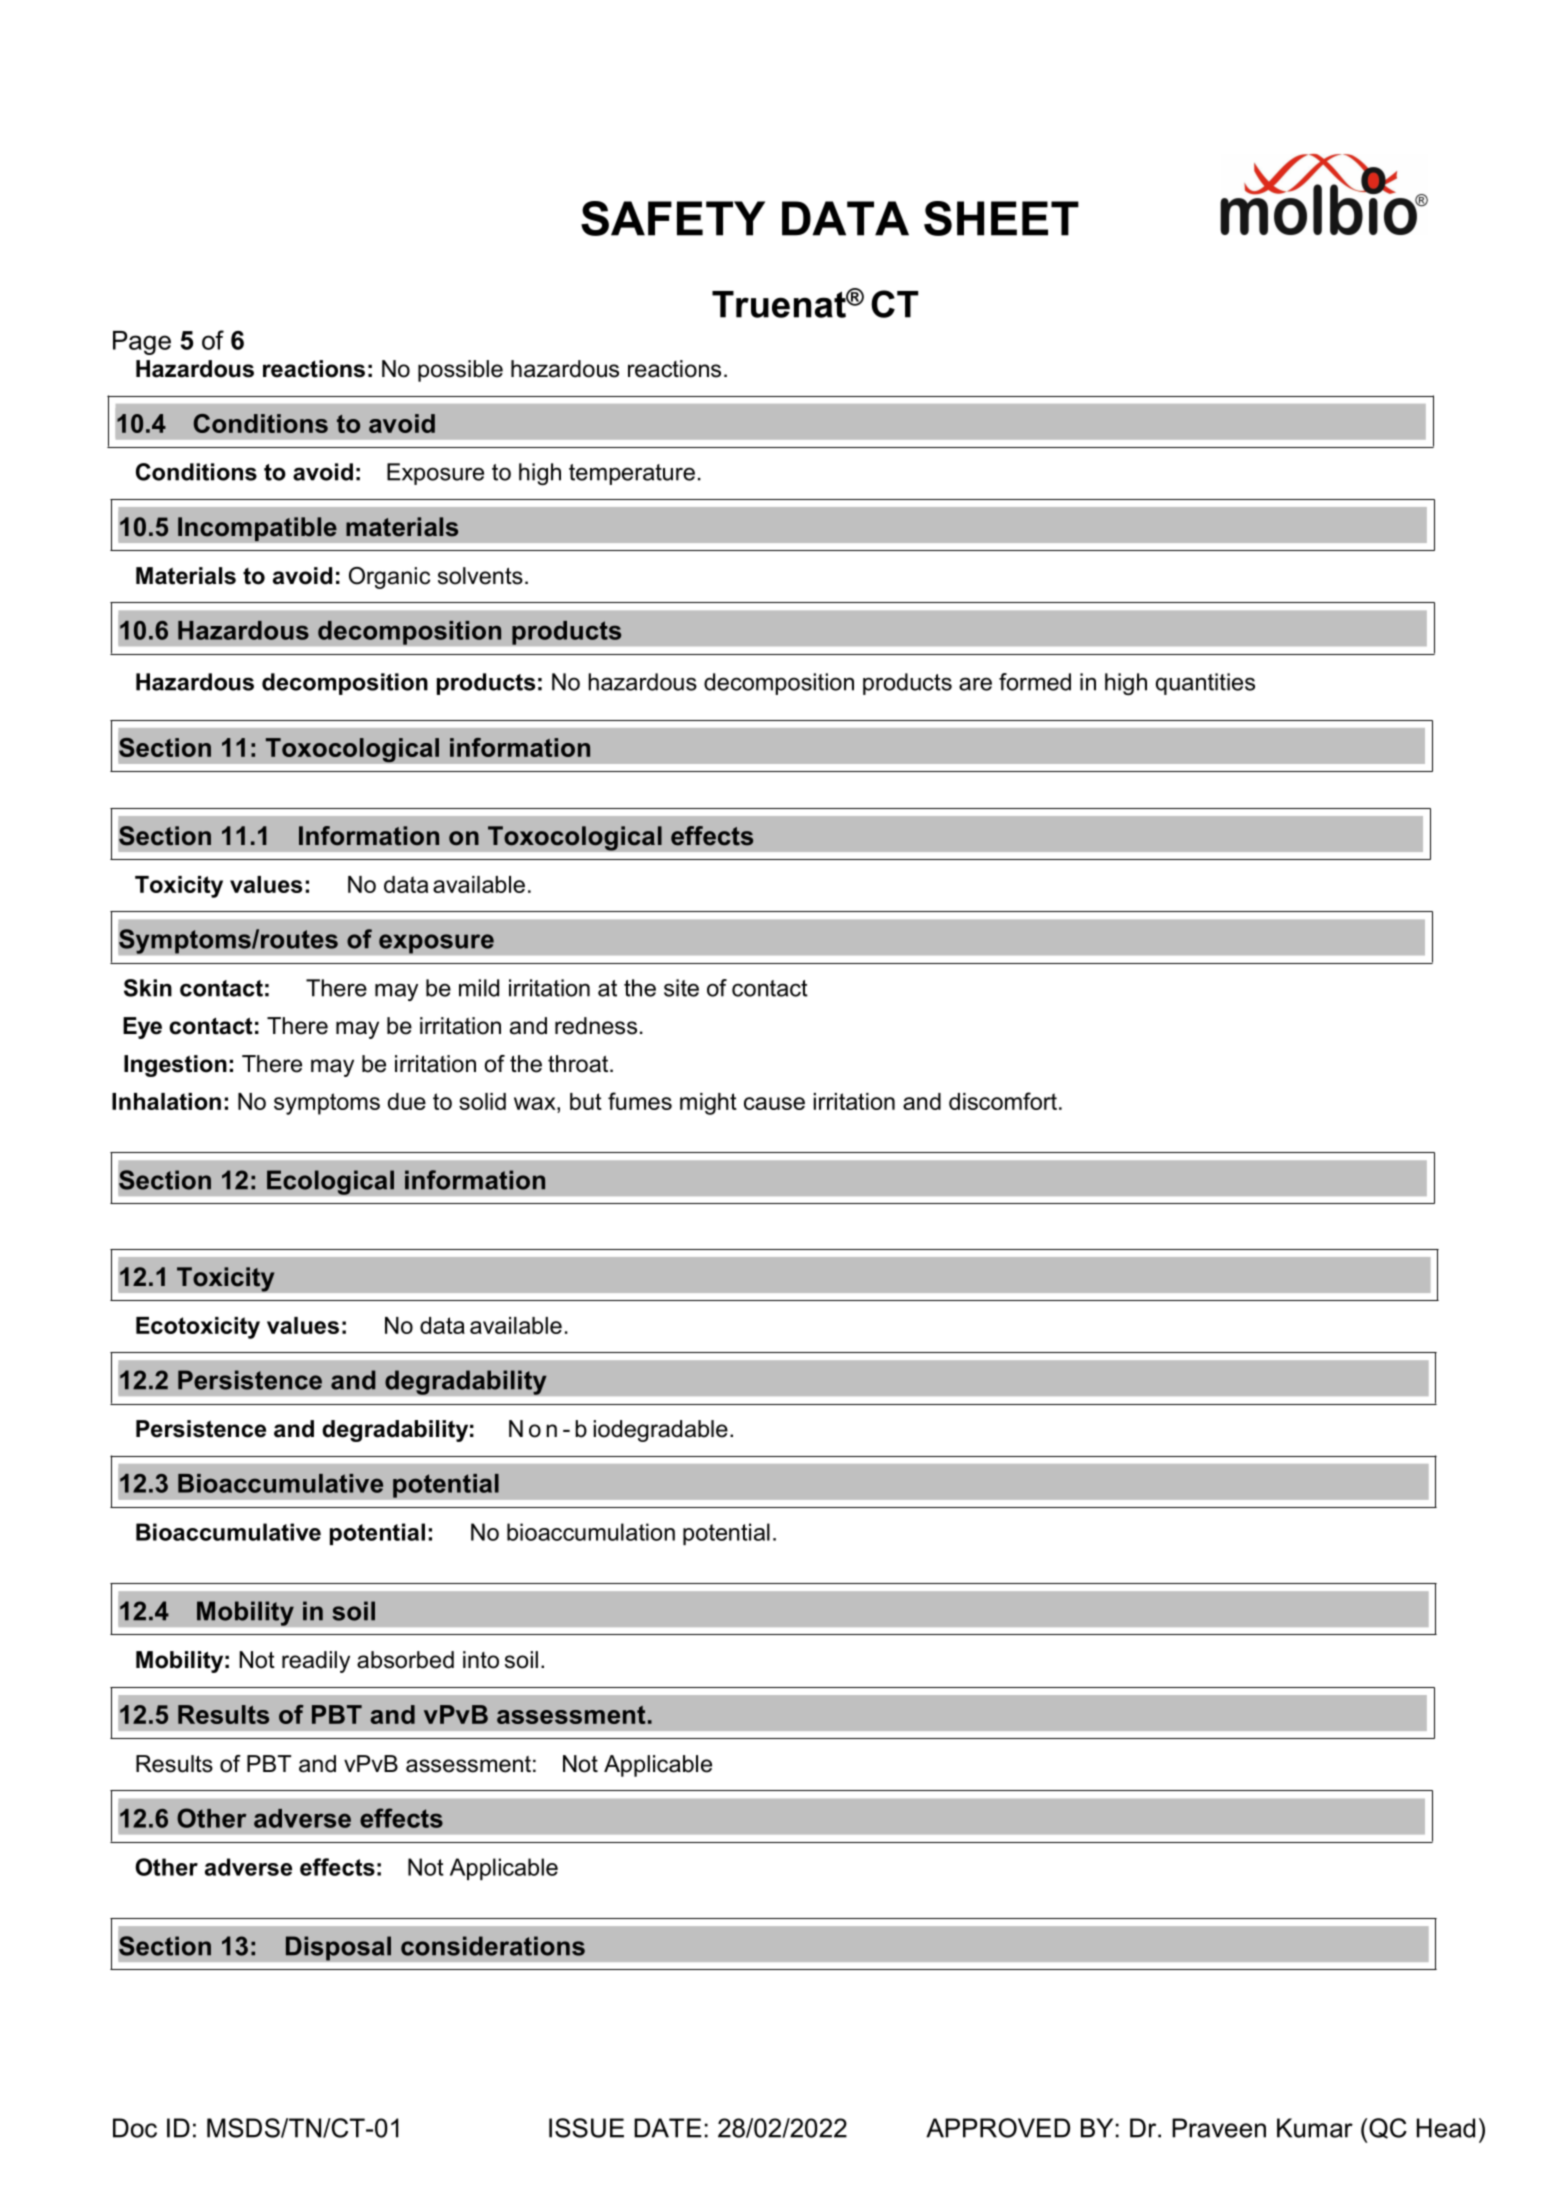 The image size is (1557, 2202). I want to click on DATE, so click(668, 2128).
